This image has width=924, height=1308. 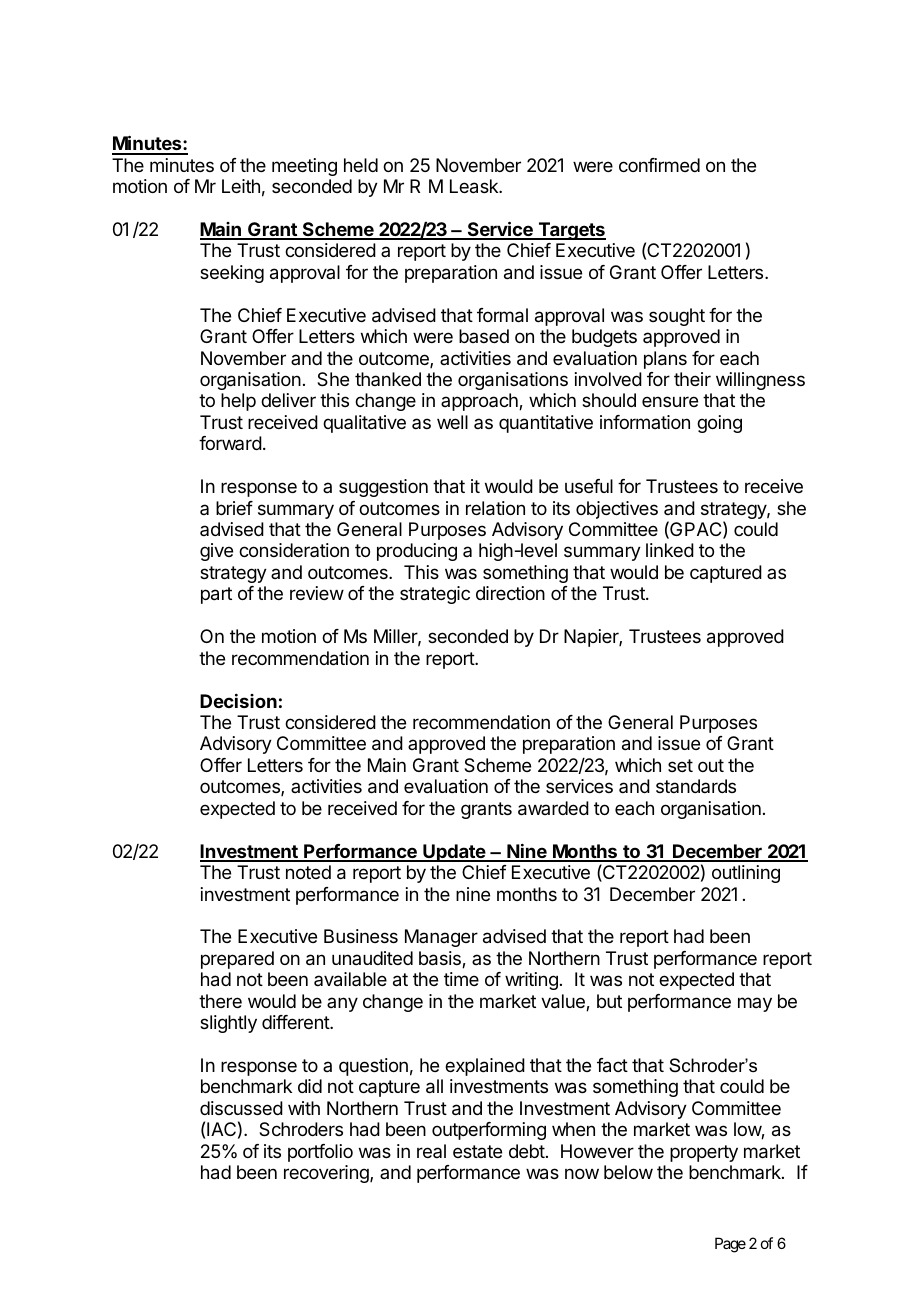 What do you see at coordinates (304, 167) in the image?
I see `meeting` at bounding box center [304, 167].
